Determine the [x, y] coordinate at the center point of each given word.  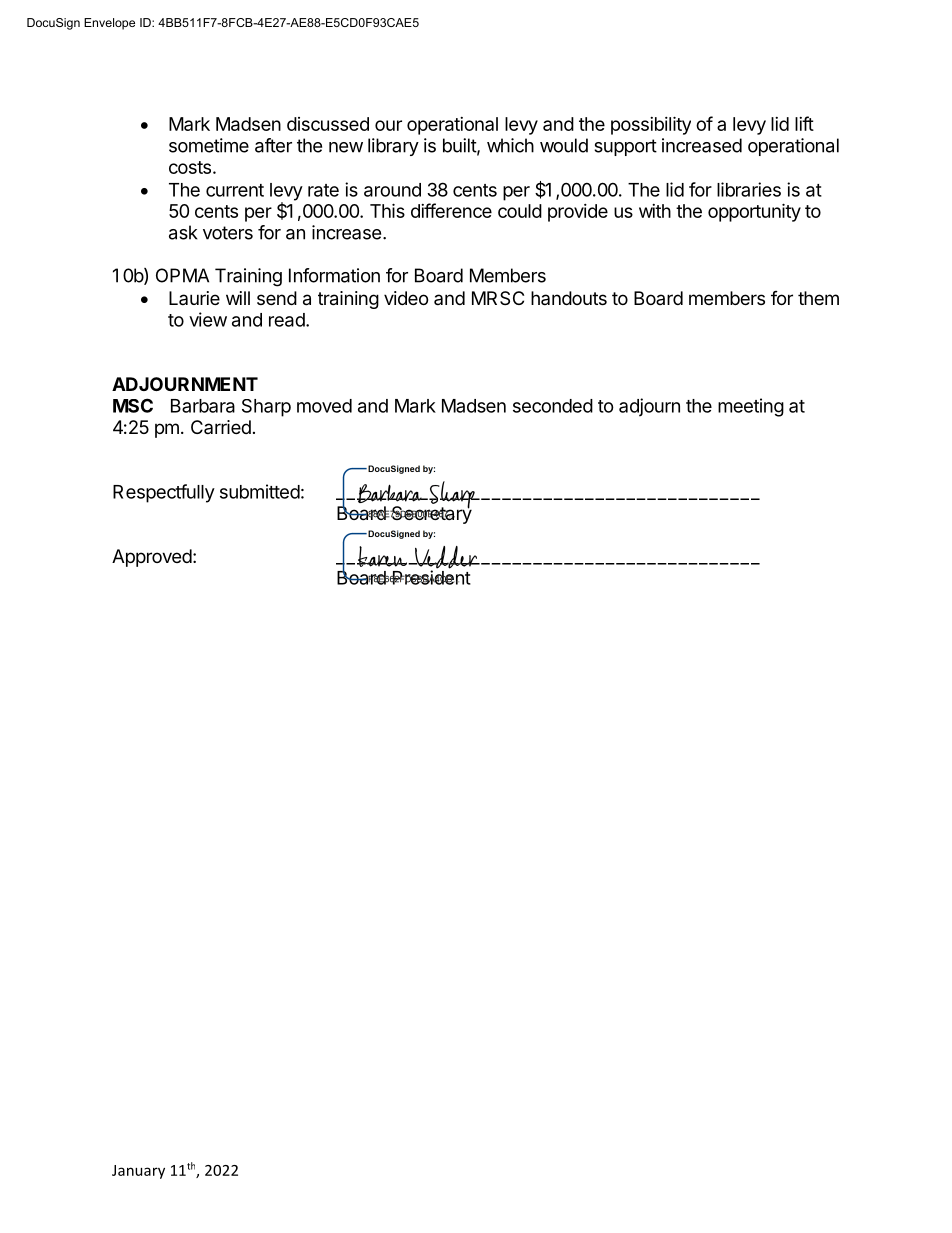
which [510, 145]
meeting [751, 407]
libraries [749, 189]
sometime [209, 145]
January [138, 1172]
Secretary [431, 514]
